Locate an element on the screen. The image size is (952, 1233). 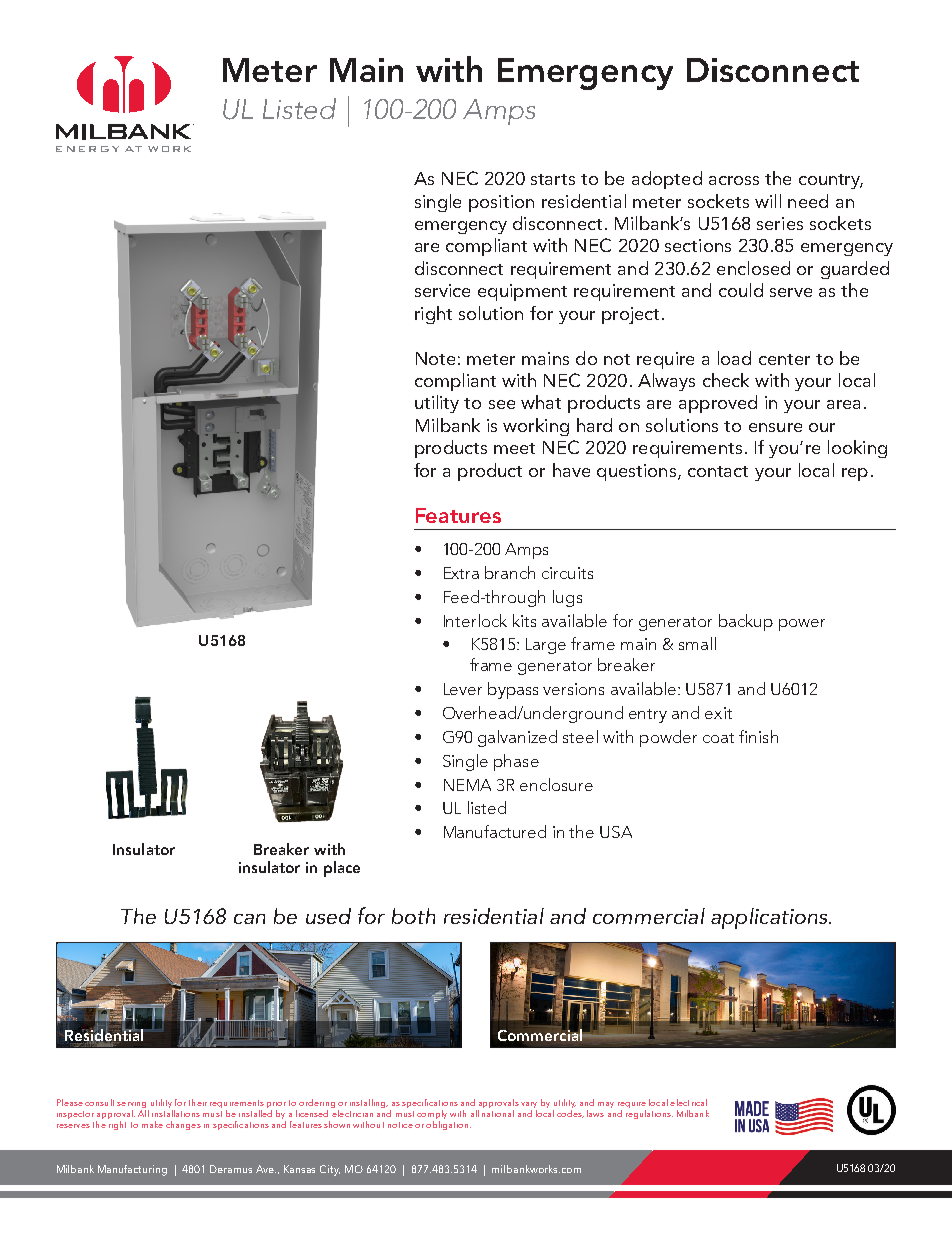
applications is located at coordinates (770, 918).
